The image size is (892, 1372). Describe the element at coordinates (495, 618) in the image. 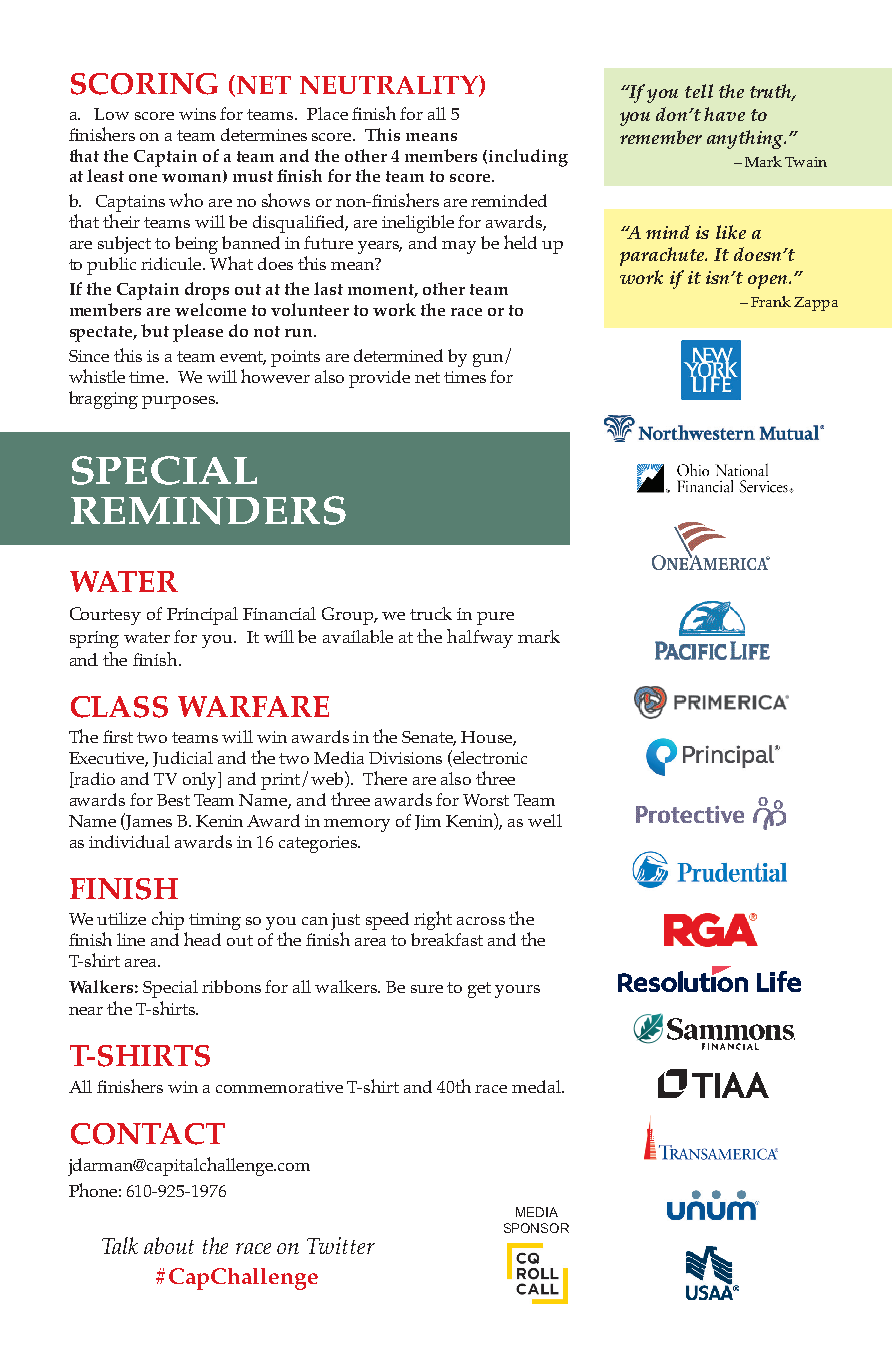

I see `pure` at that location.
